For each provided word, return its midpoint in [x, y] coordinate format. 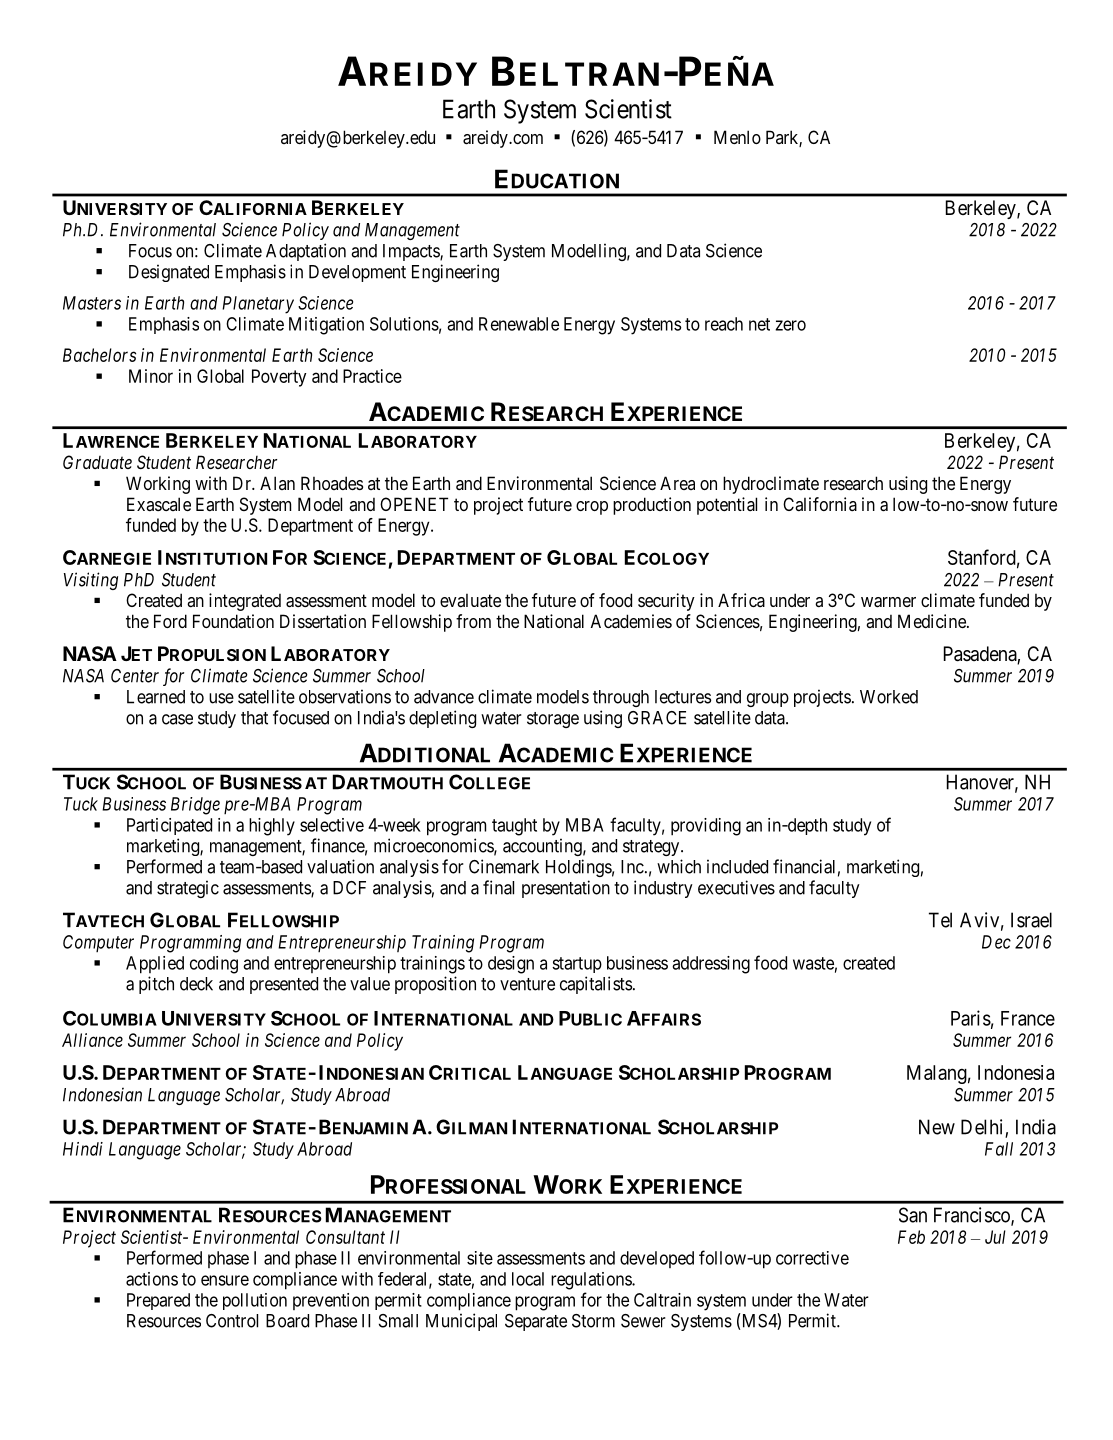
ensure [225, 1280]
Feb [911, 1237]
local [528, 1279]
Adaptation [306, 252]
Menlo [737, 137]
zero [790, 325]
